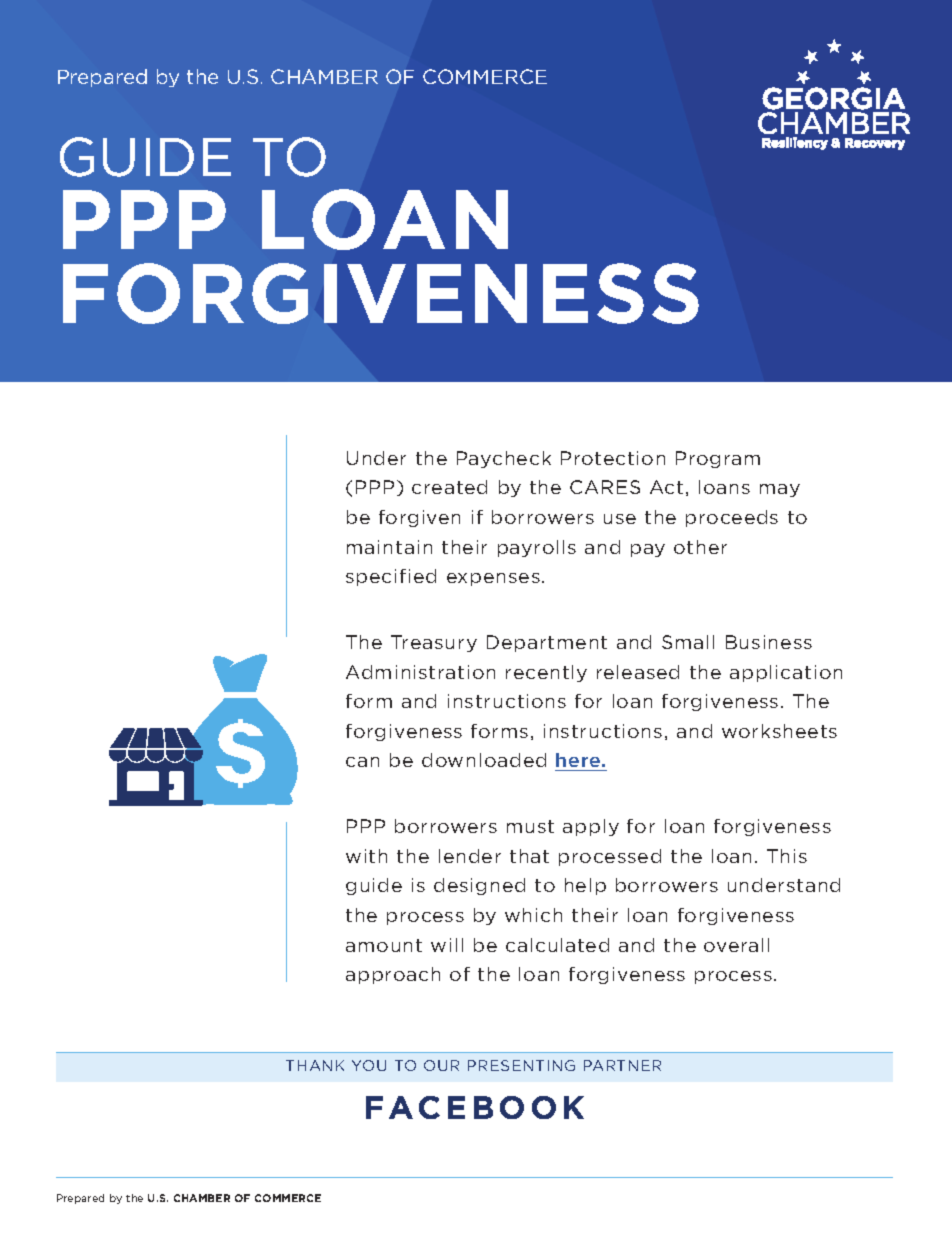 The width and height of the page is (952, 1233). What do you see at coordinates (779, 731) in the page?
I see `worksheets` at bounding box center [779, 731].
